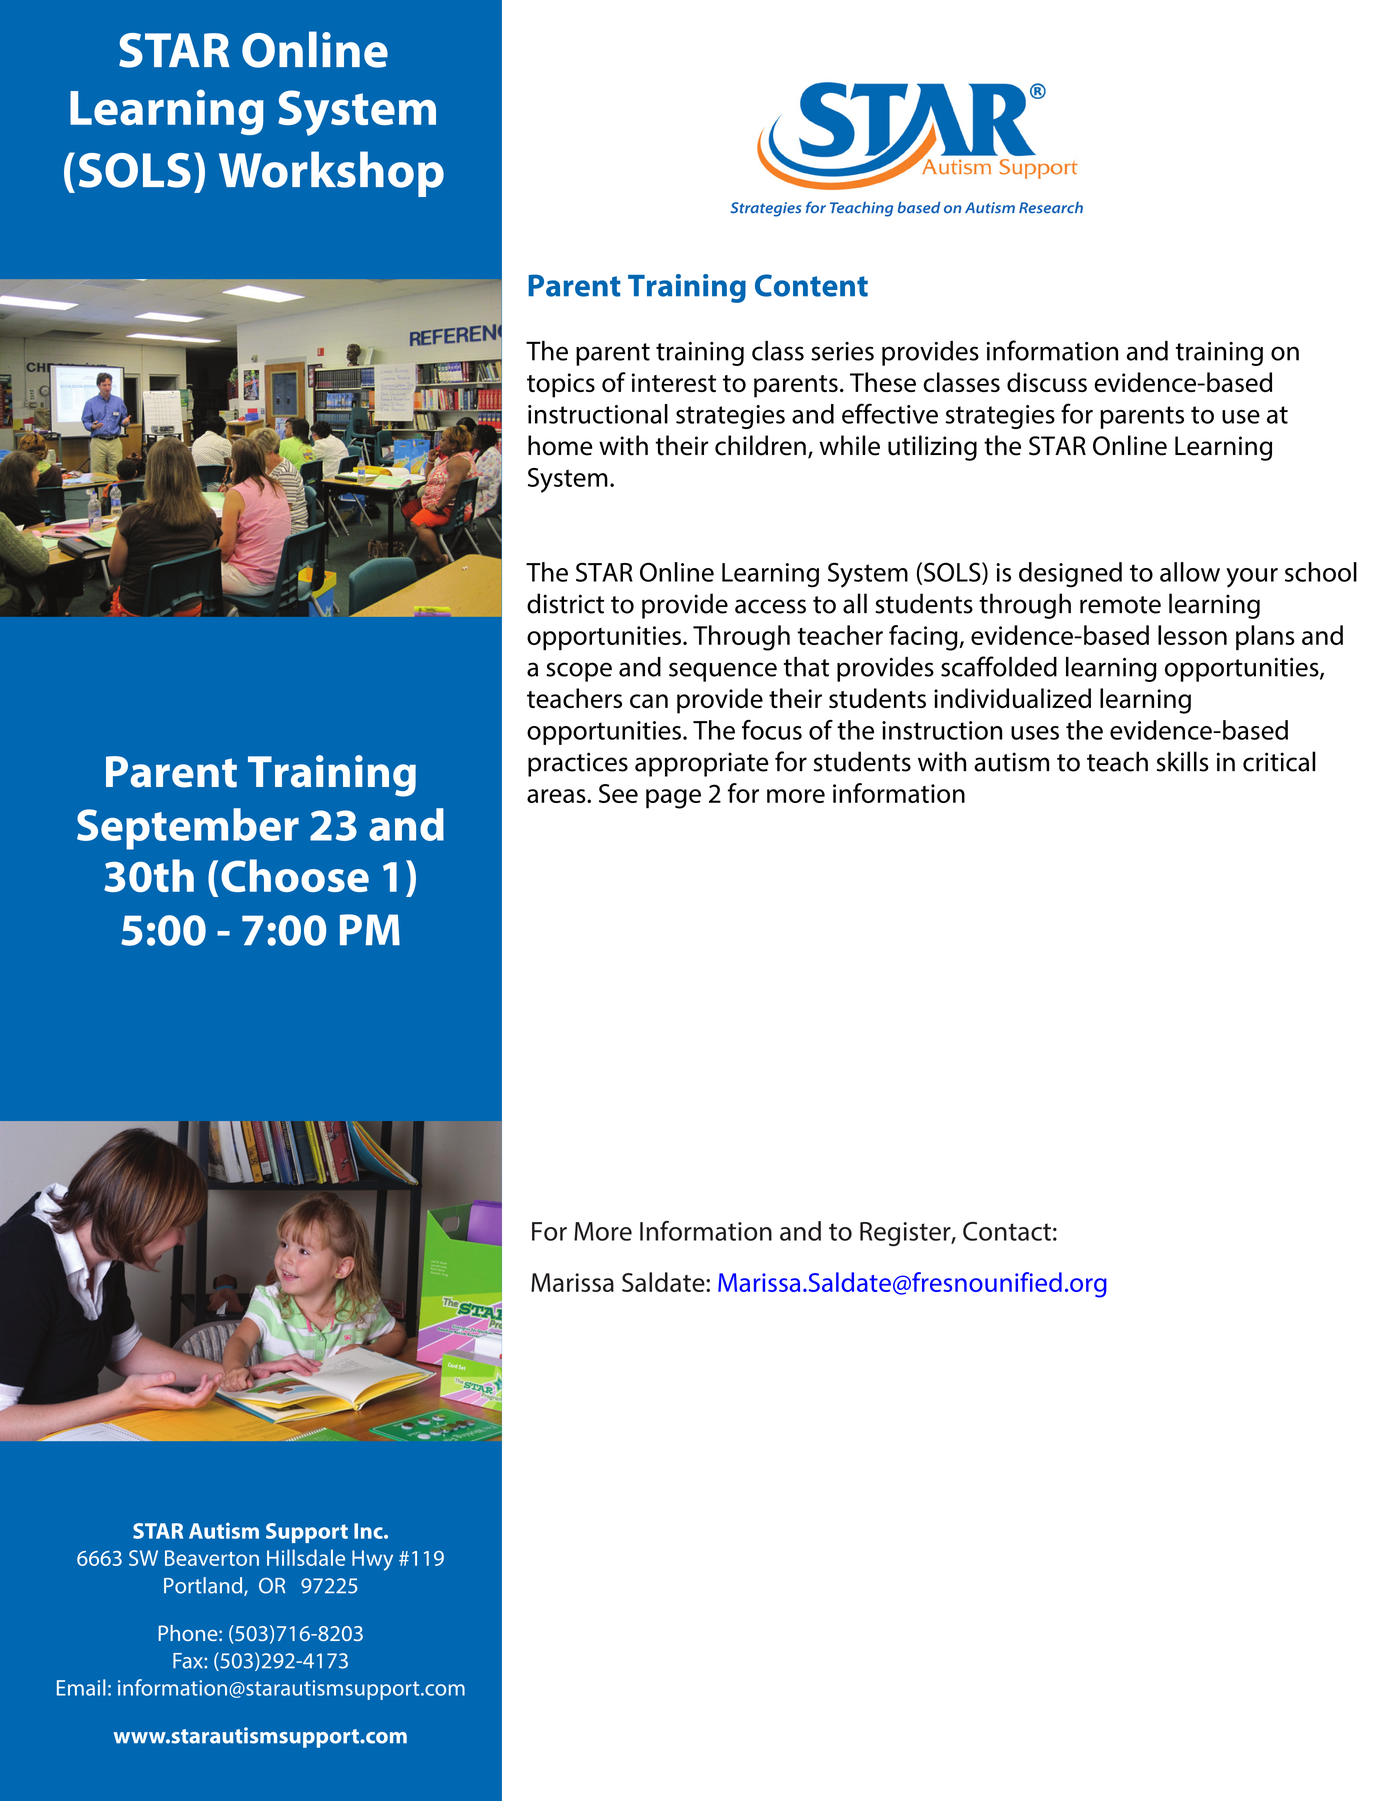  I want to click on district, so click(565, 603).
